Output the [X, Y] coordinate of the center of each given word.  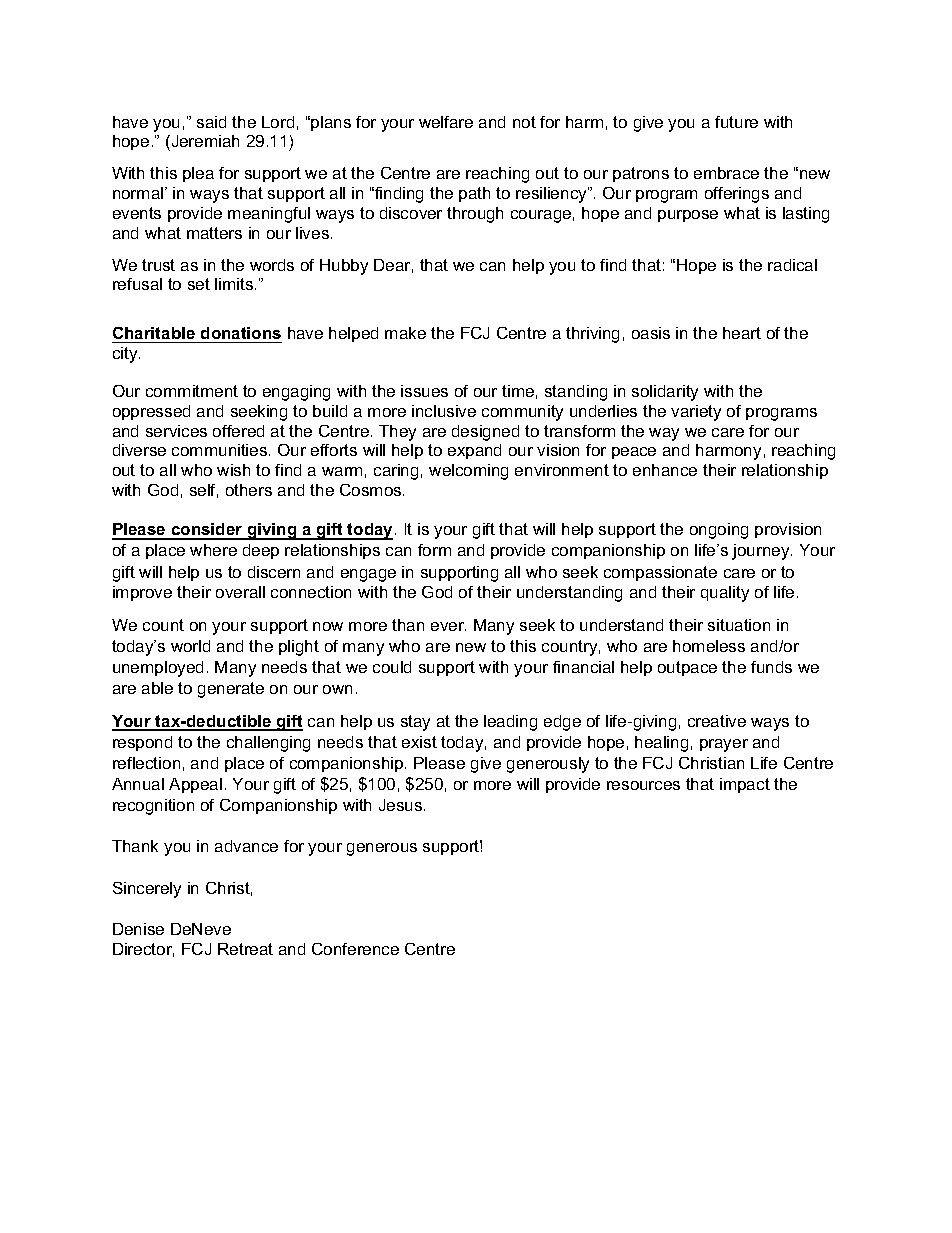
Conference [355, 949]
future [736, 122]
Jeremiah [204, 141]
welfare [446, 122]
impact [745, 785]
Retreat [245, 949]
